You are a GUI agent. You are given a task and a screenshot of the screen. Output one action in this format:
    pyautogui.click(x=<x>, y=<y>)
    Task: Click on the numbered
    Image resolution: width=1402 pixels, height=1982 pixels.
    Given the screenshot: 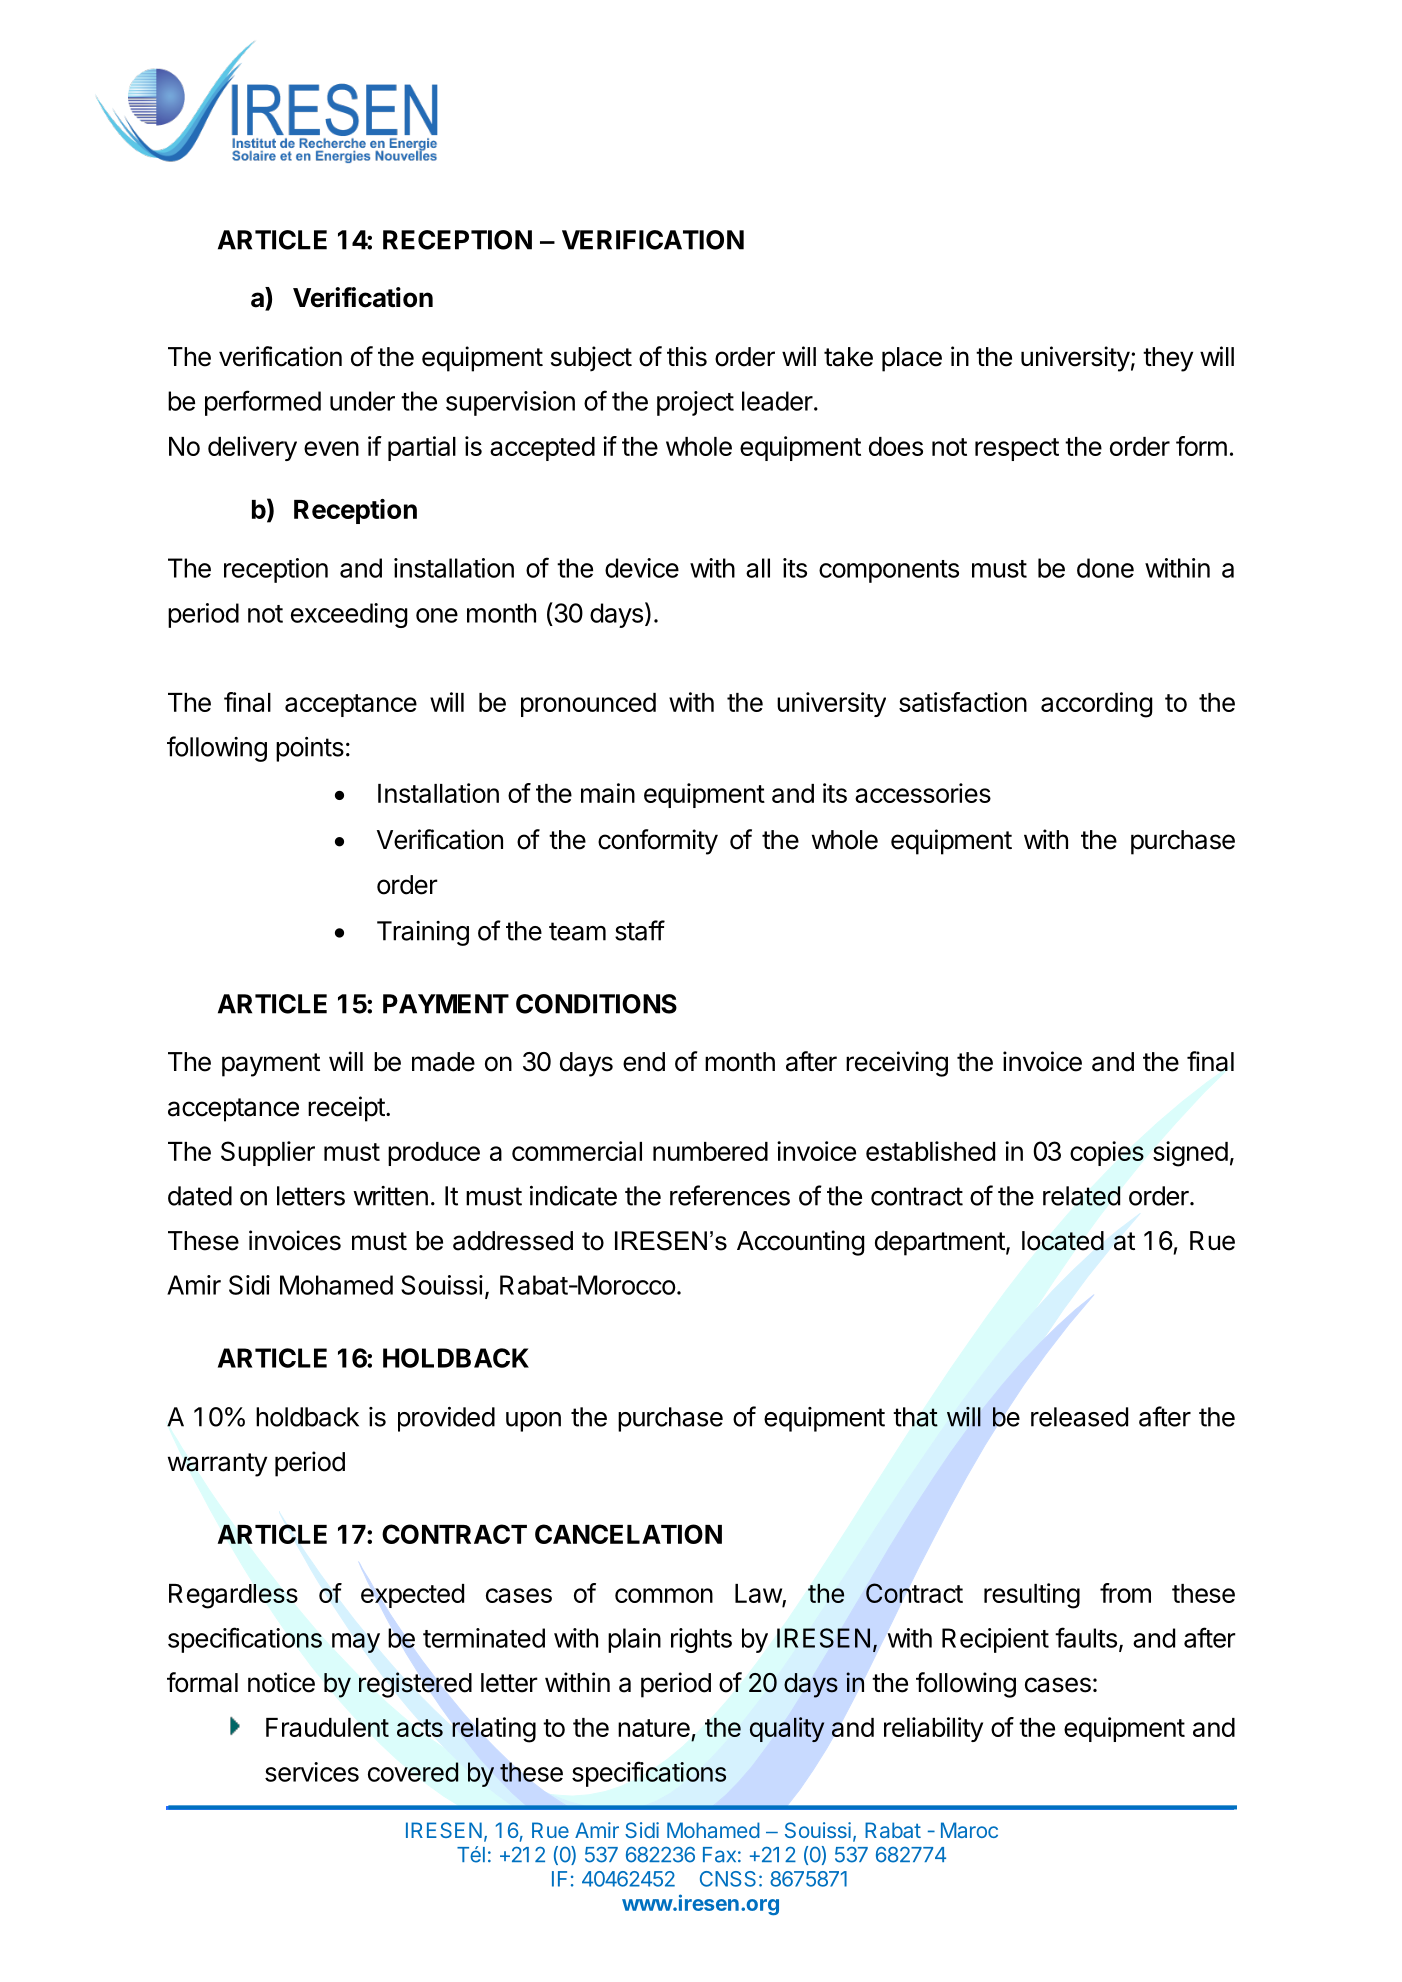 What is the action you would take?
    pyautogui.click(x=710, y=1151)
